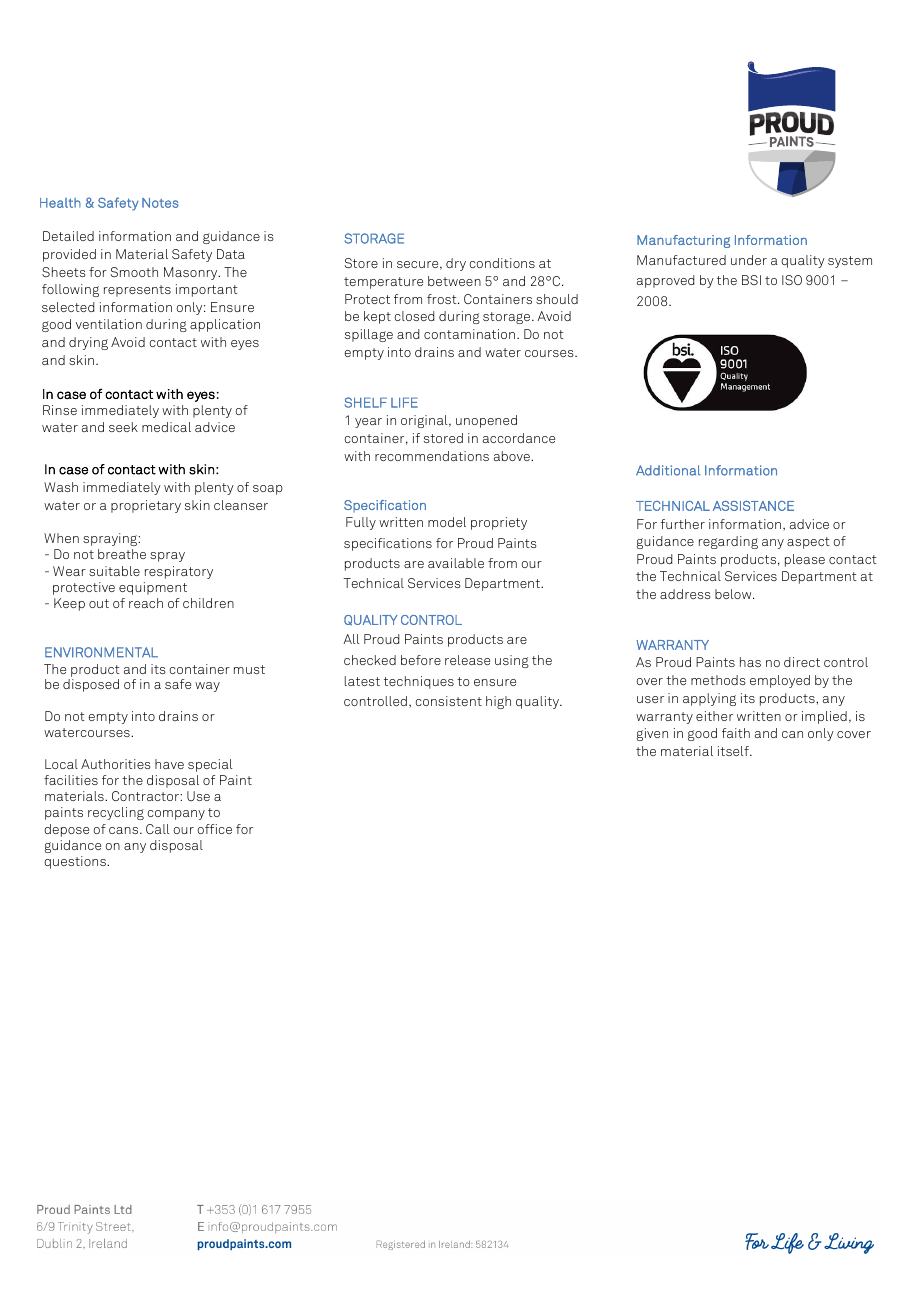  What do you see at coordinates (467, 660) in the screenshot?
I see `release` at bounding box center [467, 660].
